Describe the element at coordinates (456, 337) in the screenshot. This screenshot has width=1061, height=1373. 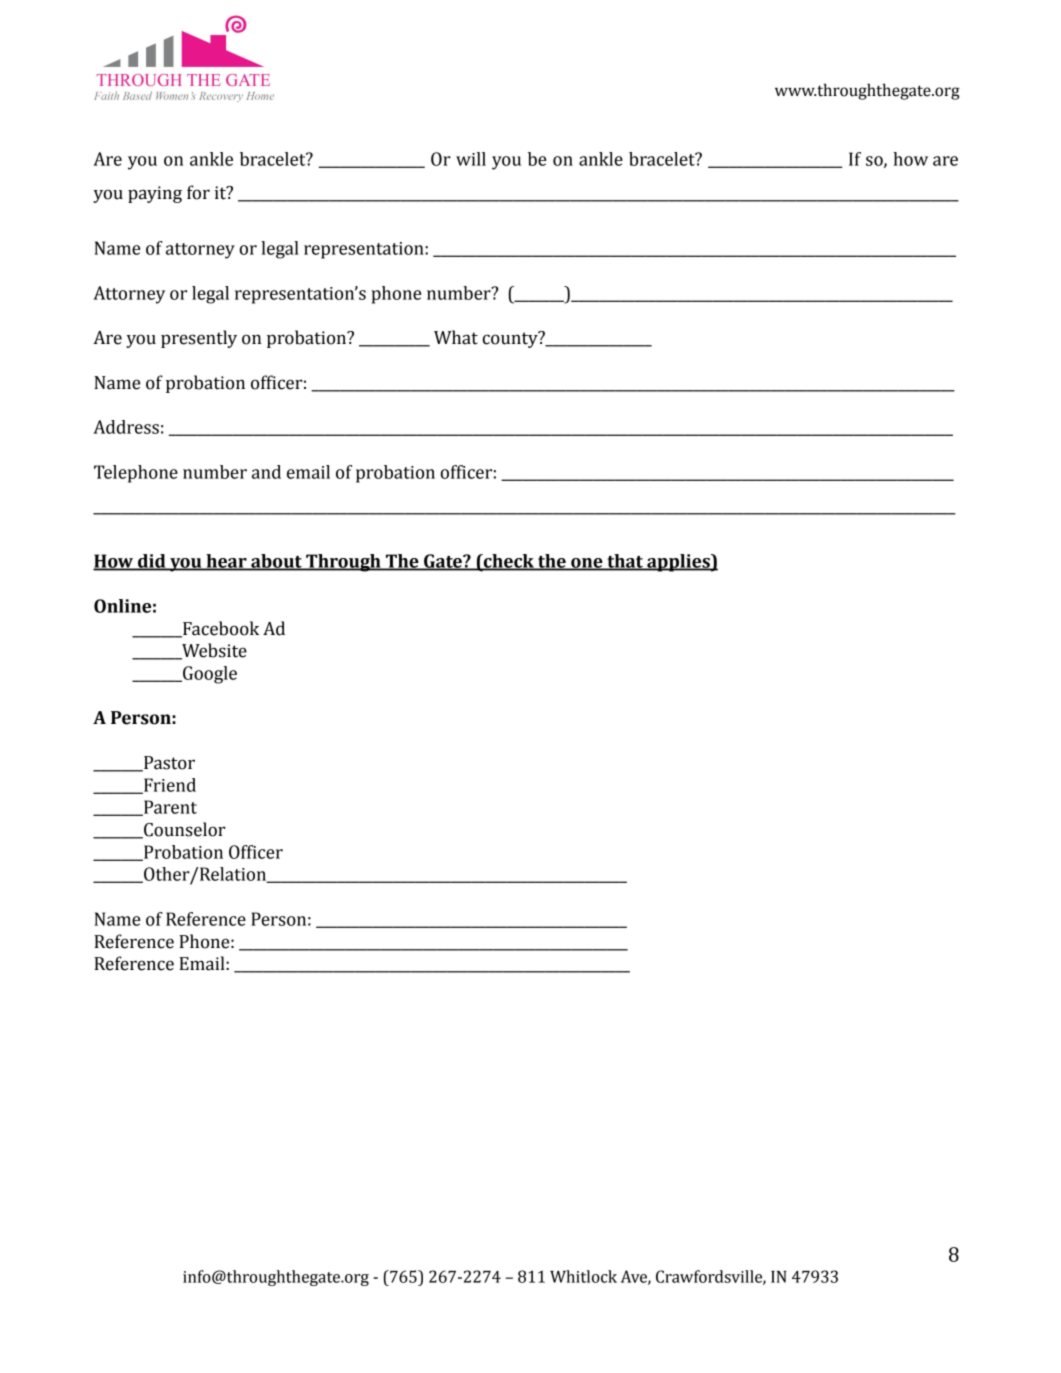
I see `What` at that location.
